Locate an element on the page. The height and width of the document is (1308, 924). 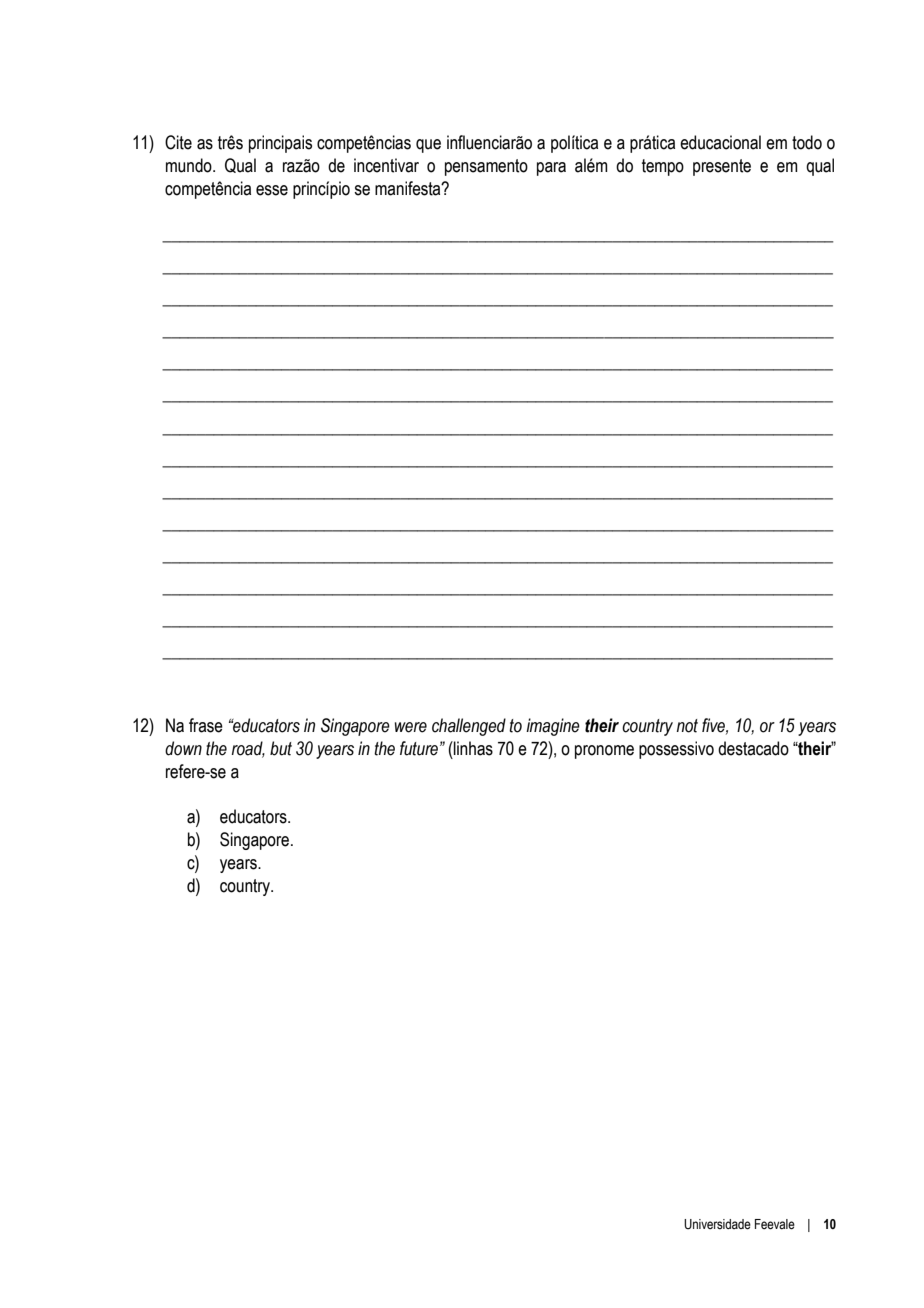
frase is located at coordinates (206, 725).
